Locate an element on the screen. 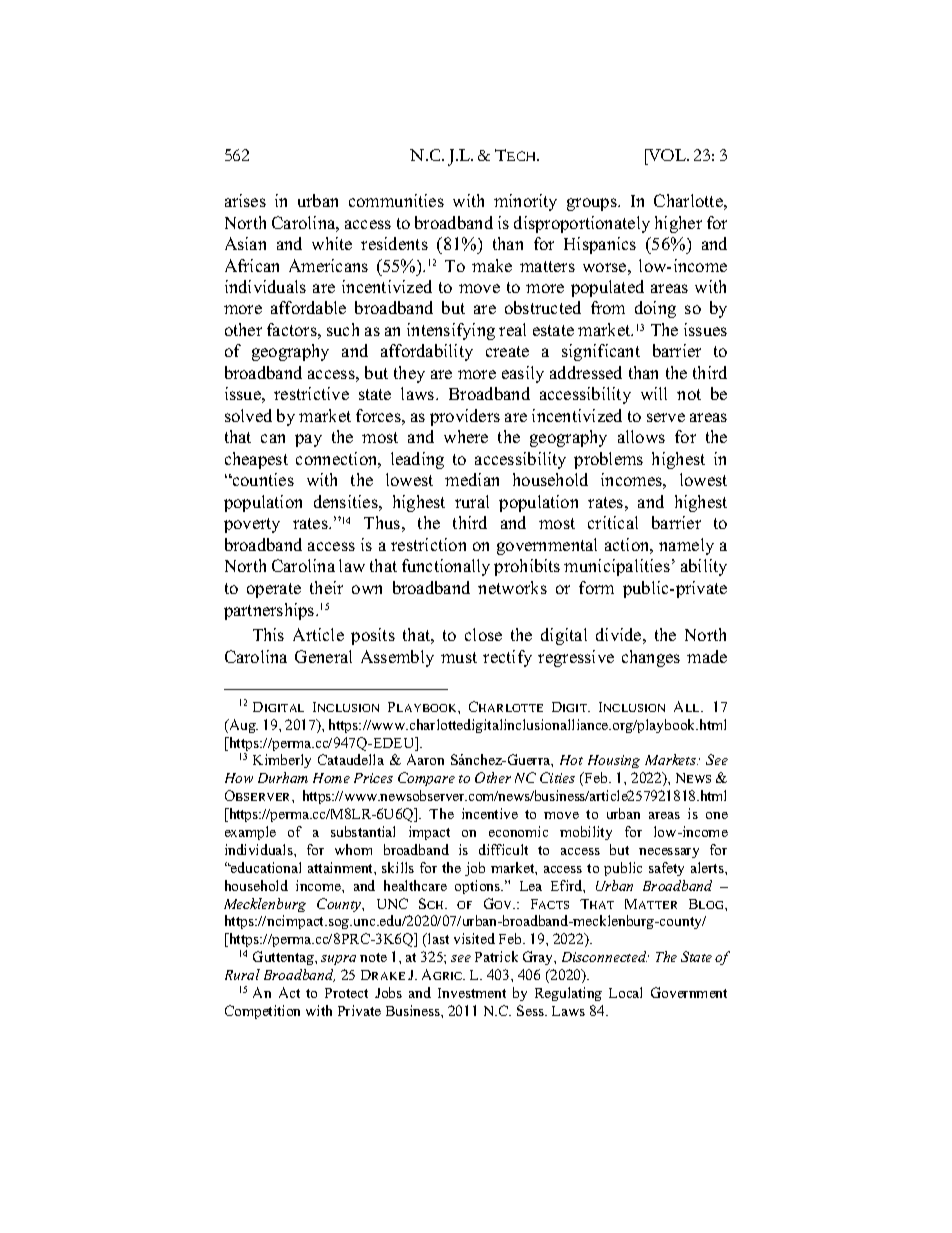  arises is located at coordinates (245, 200).
